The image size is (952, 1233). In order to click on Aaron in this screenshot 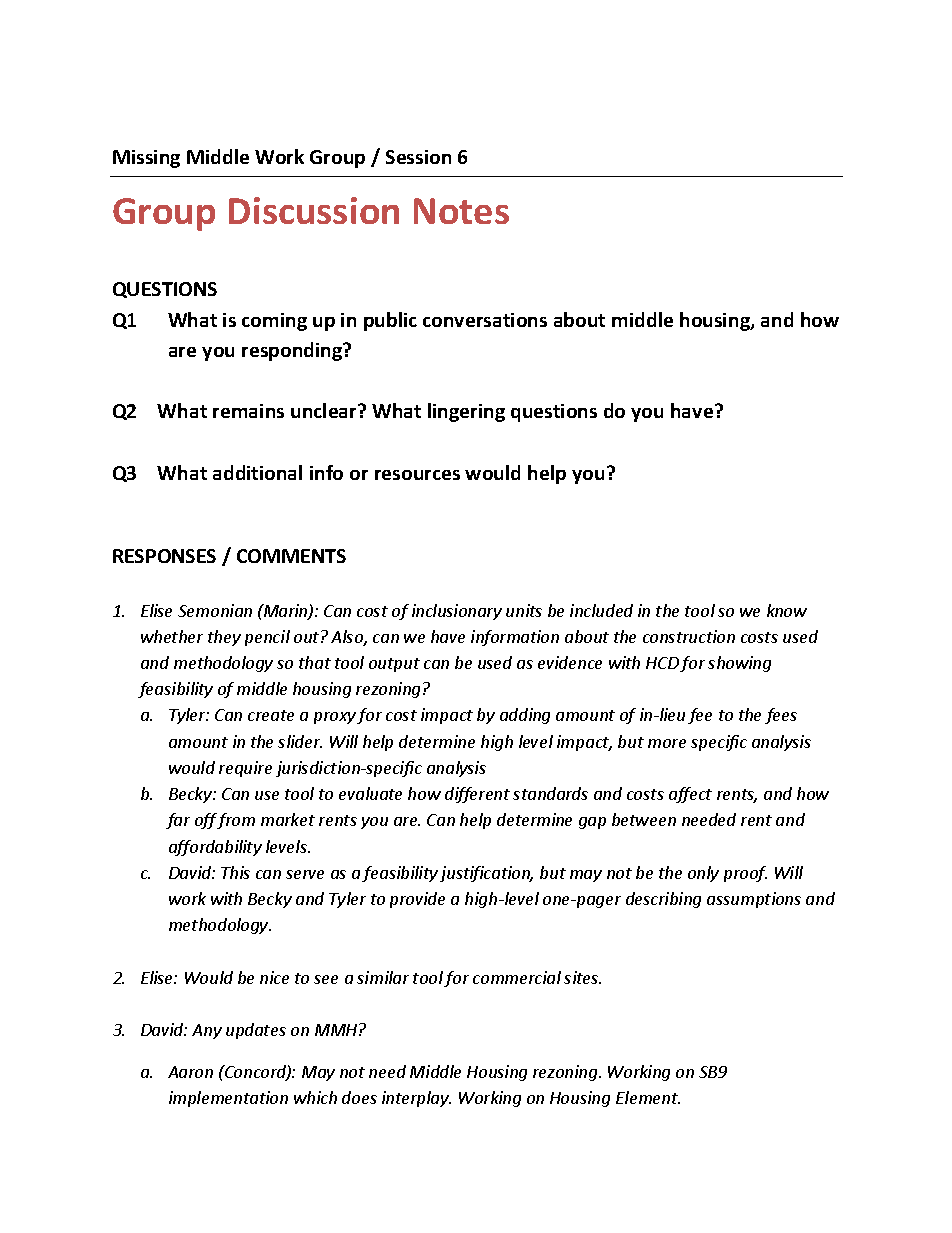, I will do `click(190, 1072)`.
